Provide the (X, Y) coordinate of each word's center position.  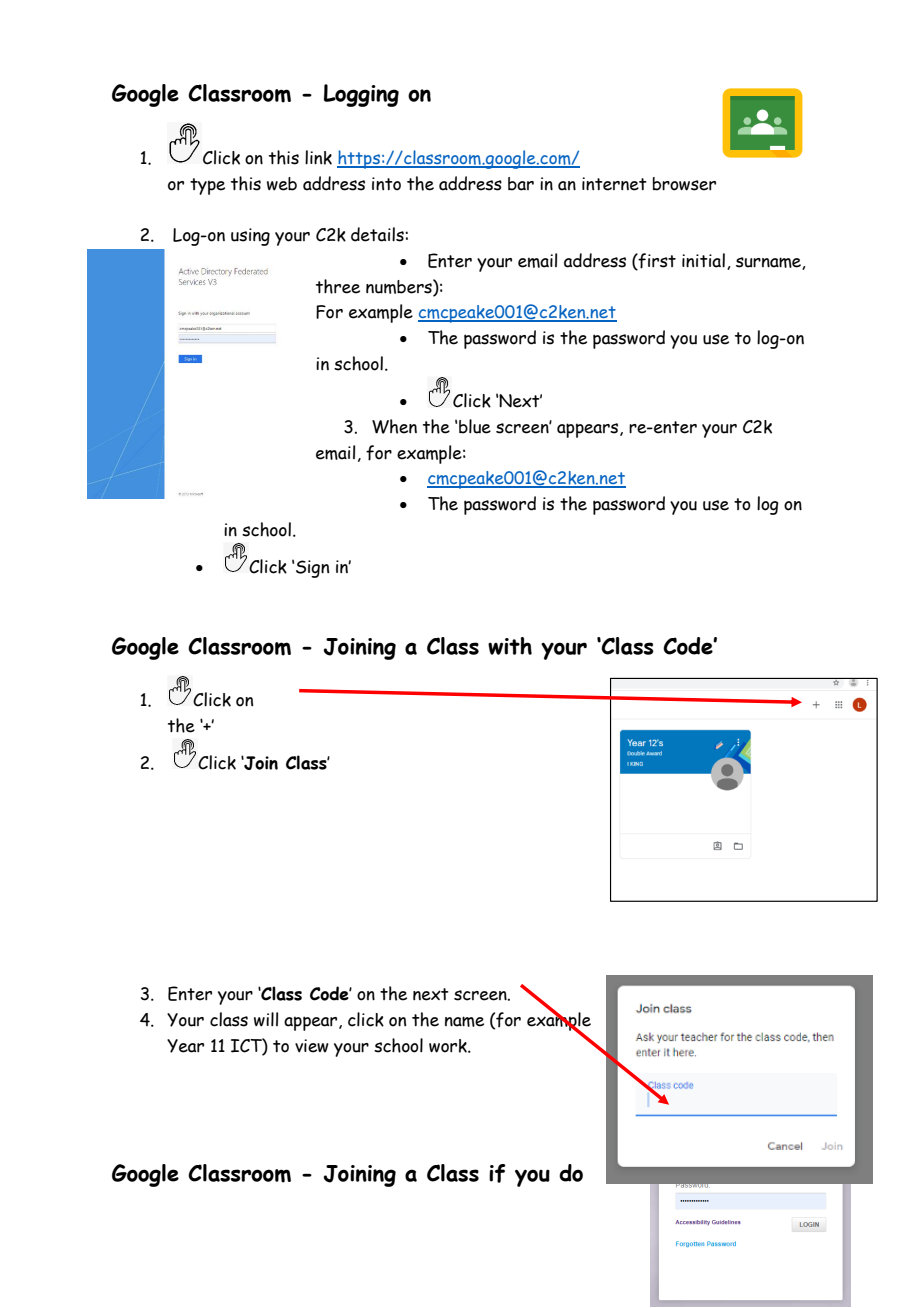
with (510, 646)
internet (614, 184)
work (449, 1046)
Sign (312, 569)
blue (475, 426)
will (266, 1019)
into (386, 184)
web (282, 184)
